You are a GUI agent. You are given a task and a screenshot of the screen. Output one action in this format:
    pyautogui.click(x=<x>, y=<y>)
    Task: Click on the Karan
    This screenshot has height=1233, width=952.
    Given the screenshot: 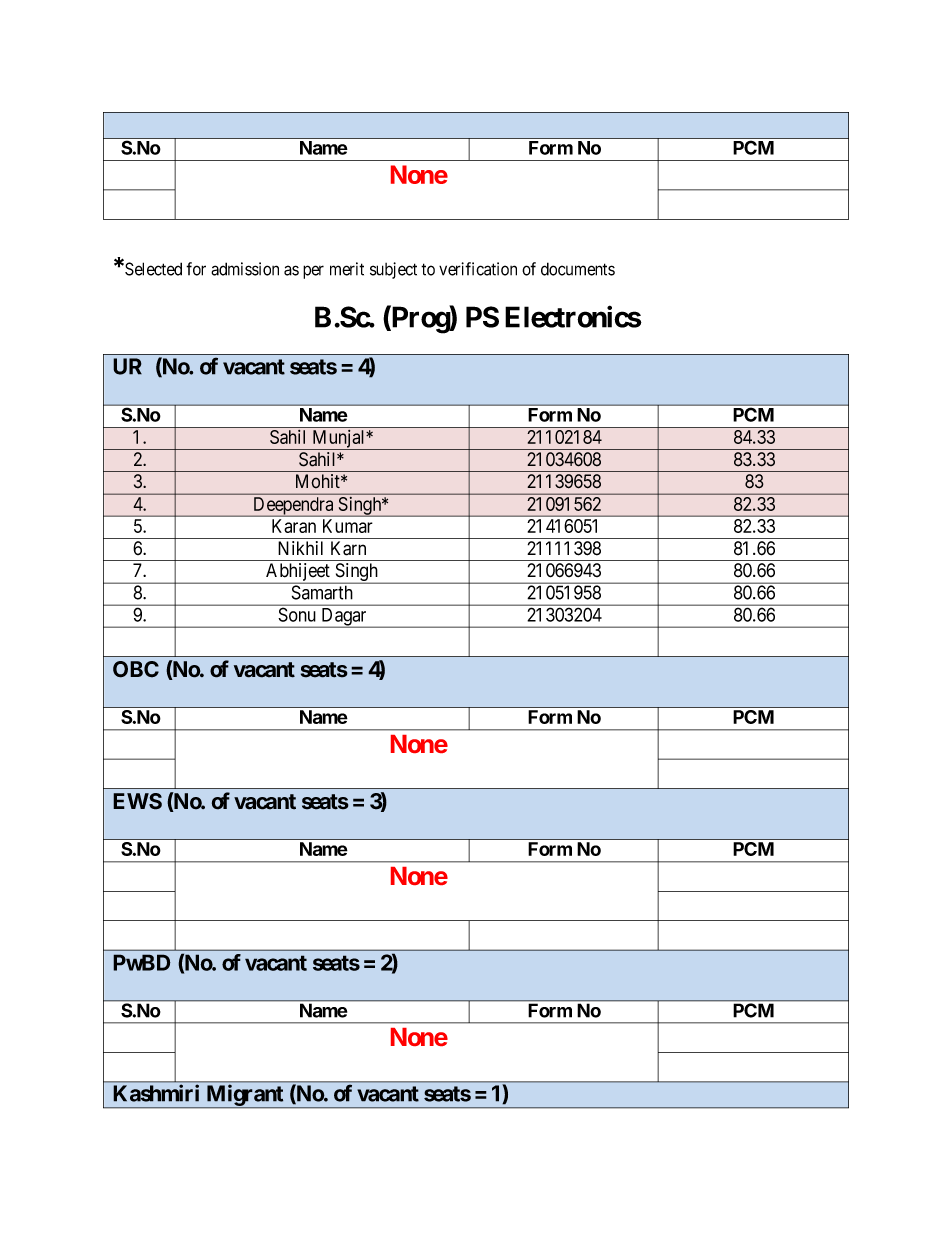 What is the action you would take?
    pyautogui.click(x=294, y=526)
